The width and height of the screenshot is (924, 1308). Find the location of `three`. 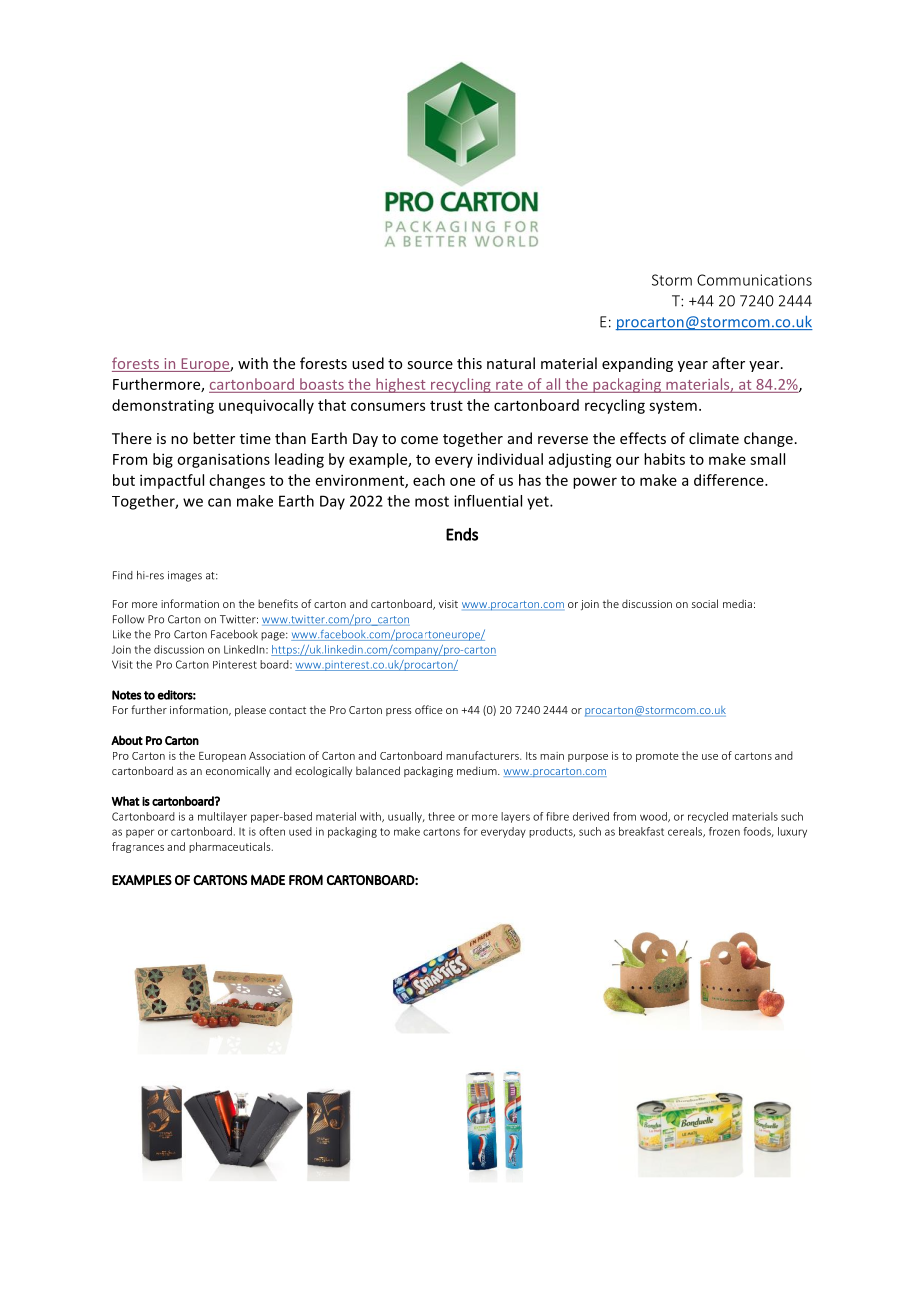

three is located at coordinates (441, 816).
